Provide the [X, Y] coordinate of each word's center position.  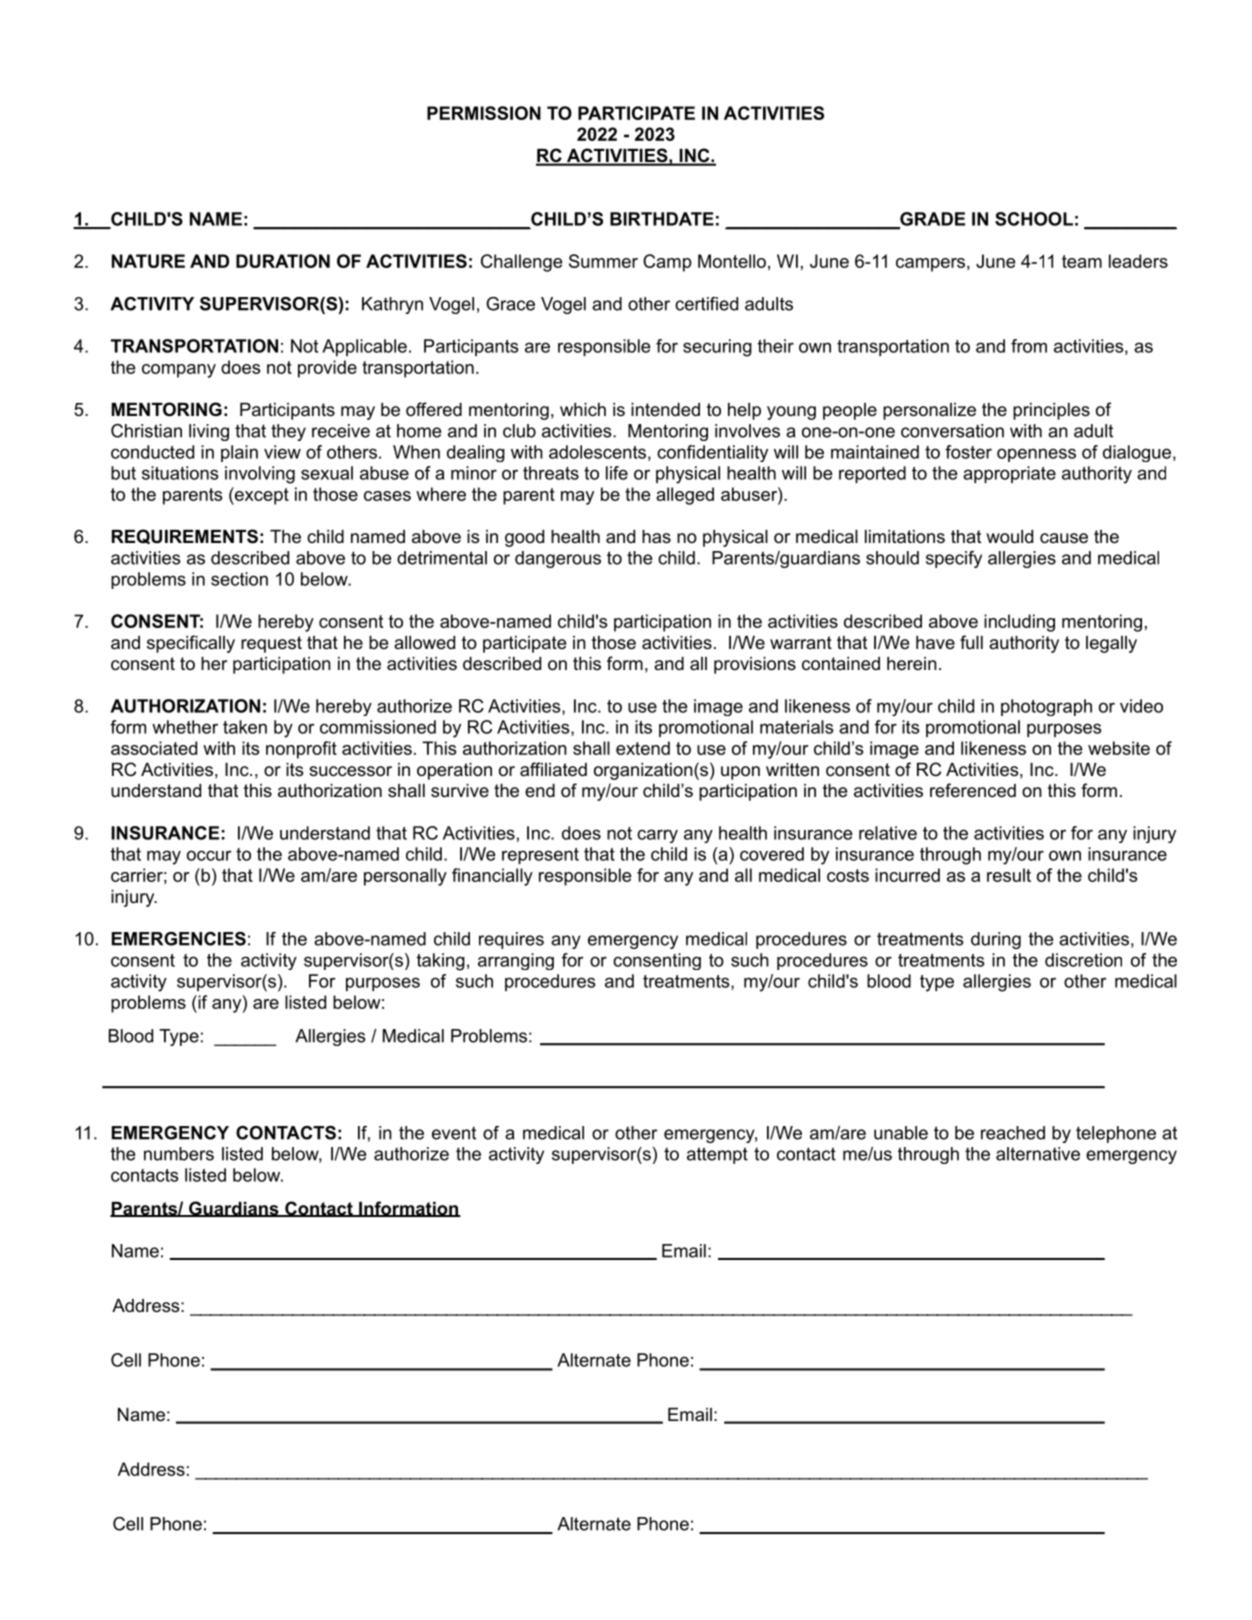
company [179, 371]
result [1009, 875]
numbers [179, 1154]
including [1019, 623]
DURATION [283, 261]
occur [209, 855]
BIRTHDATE [662, 219]
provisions [755, 665]
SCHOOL [1034, 219]
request [271, 644]
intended [665, 409]
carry [657, 836]
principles [1051, 411]
